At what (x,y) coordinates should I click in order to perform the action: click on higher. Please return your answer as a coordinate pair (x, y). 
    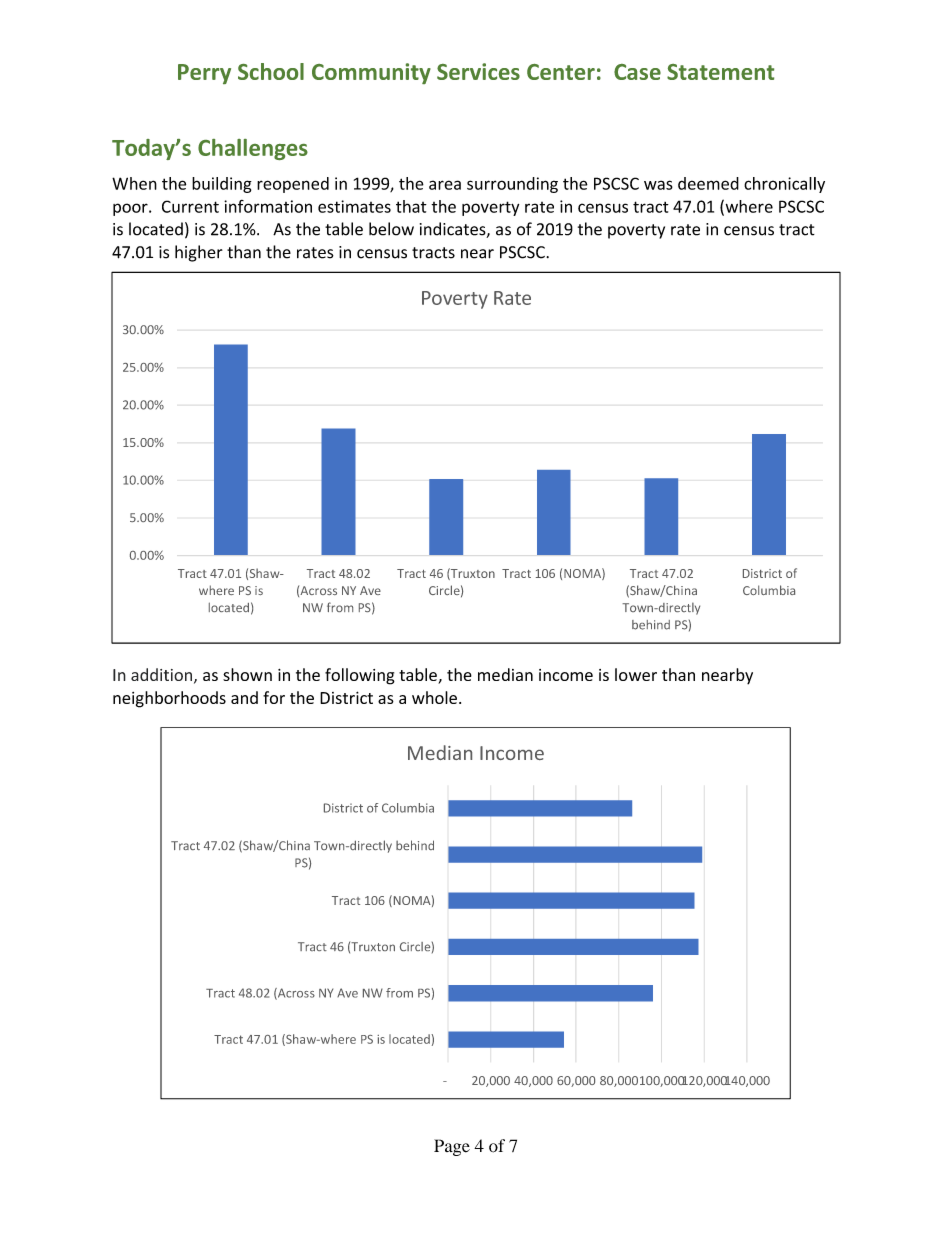
    Looking at the image, I should click on (199, 253).
